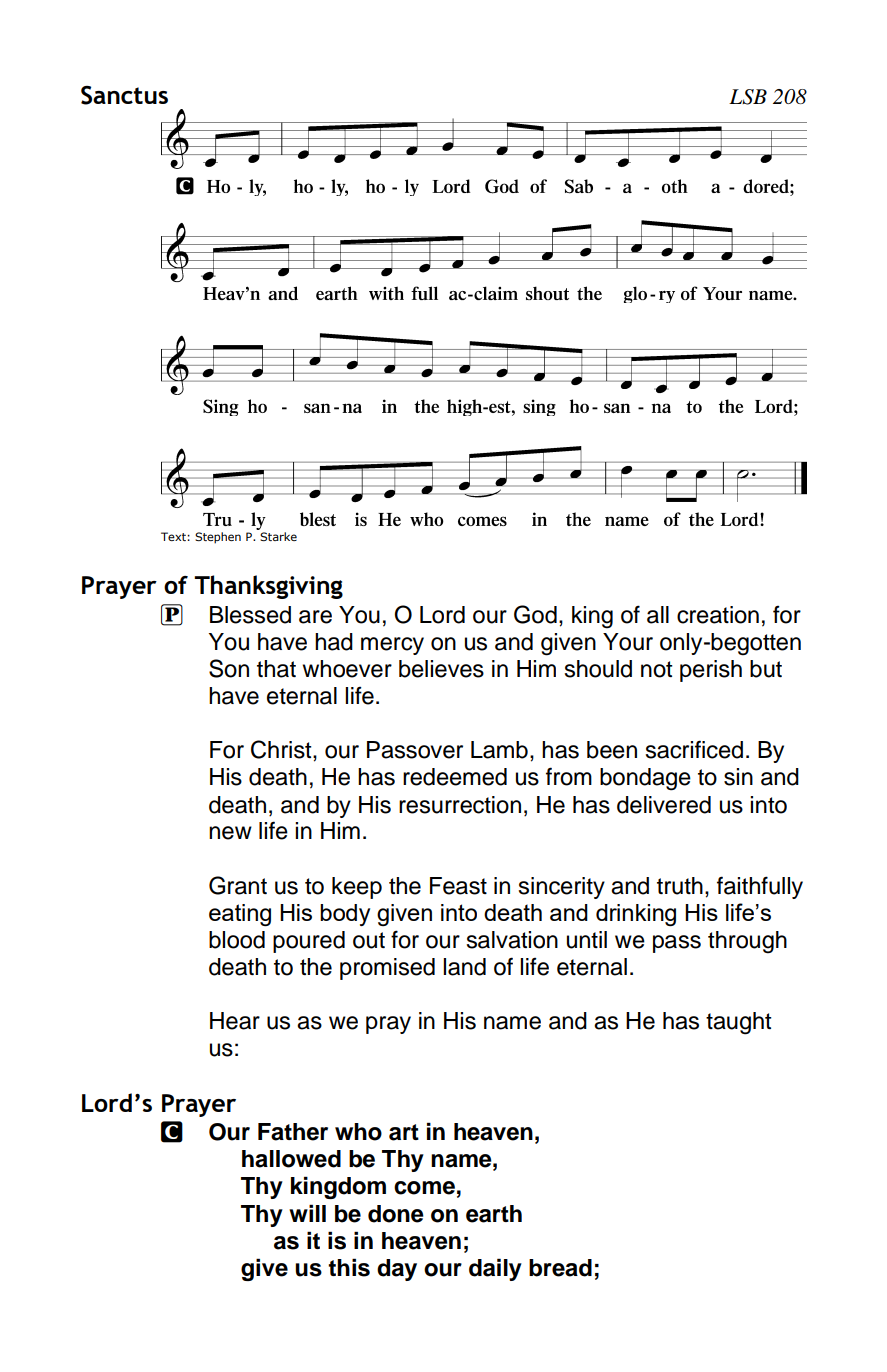 Image resolution: width=887 pixels, height=1372 pixels. What do you see at coordinates (124, 95) in the screenshot?
I see `Sanctus` at bounding box center [124, 95].
